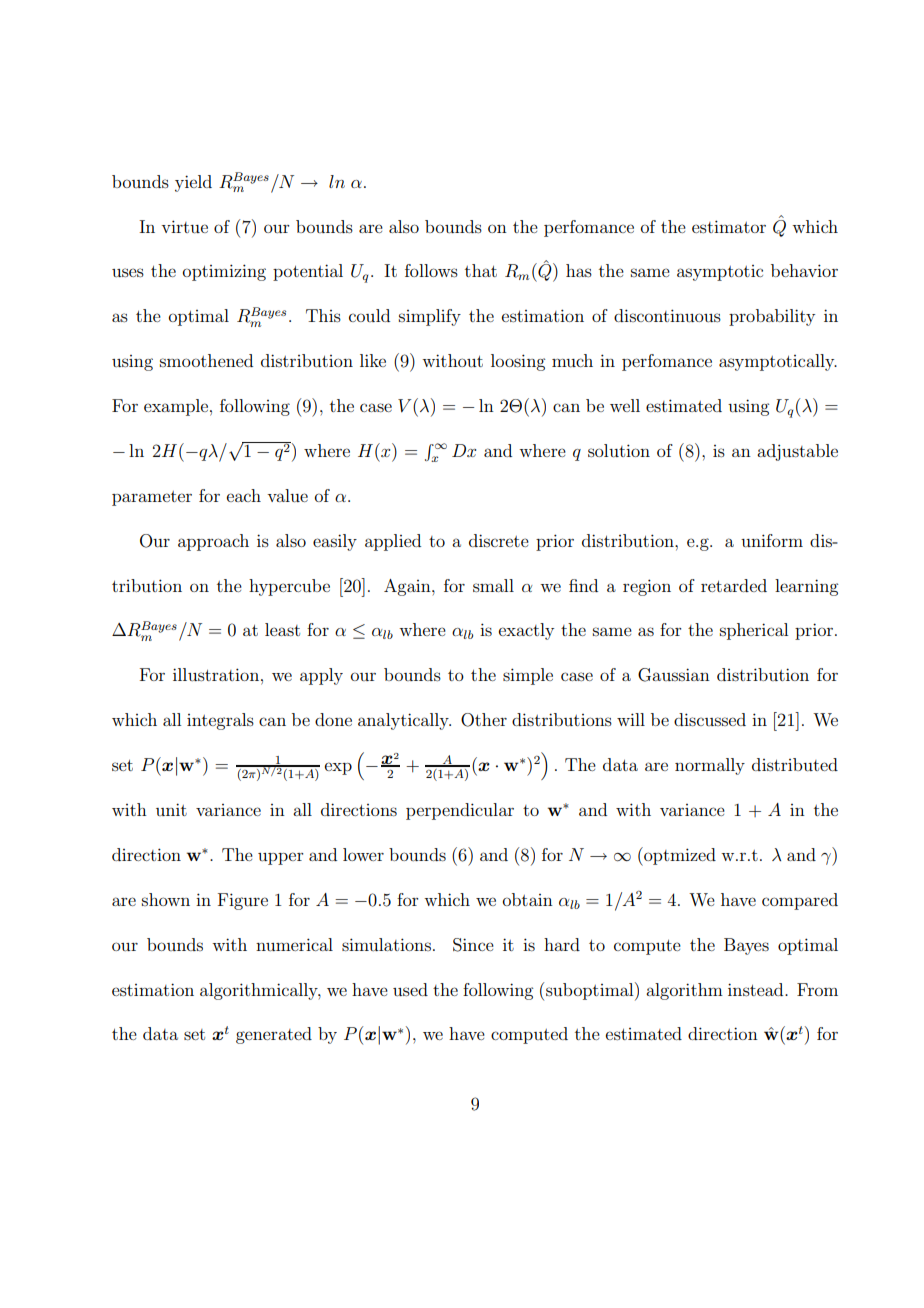 The width and height of the screenshot is (924, 1308). What do you see at coordinates (729, 226) in the screenshot?
I see `estimator` at bounding box center [729, 226].
